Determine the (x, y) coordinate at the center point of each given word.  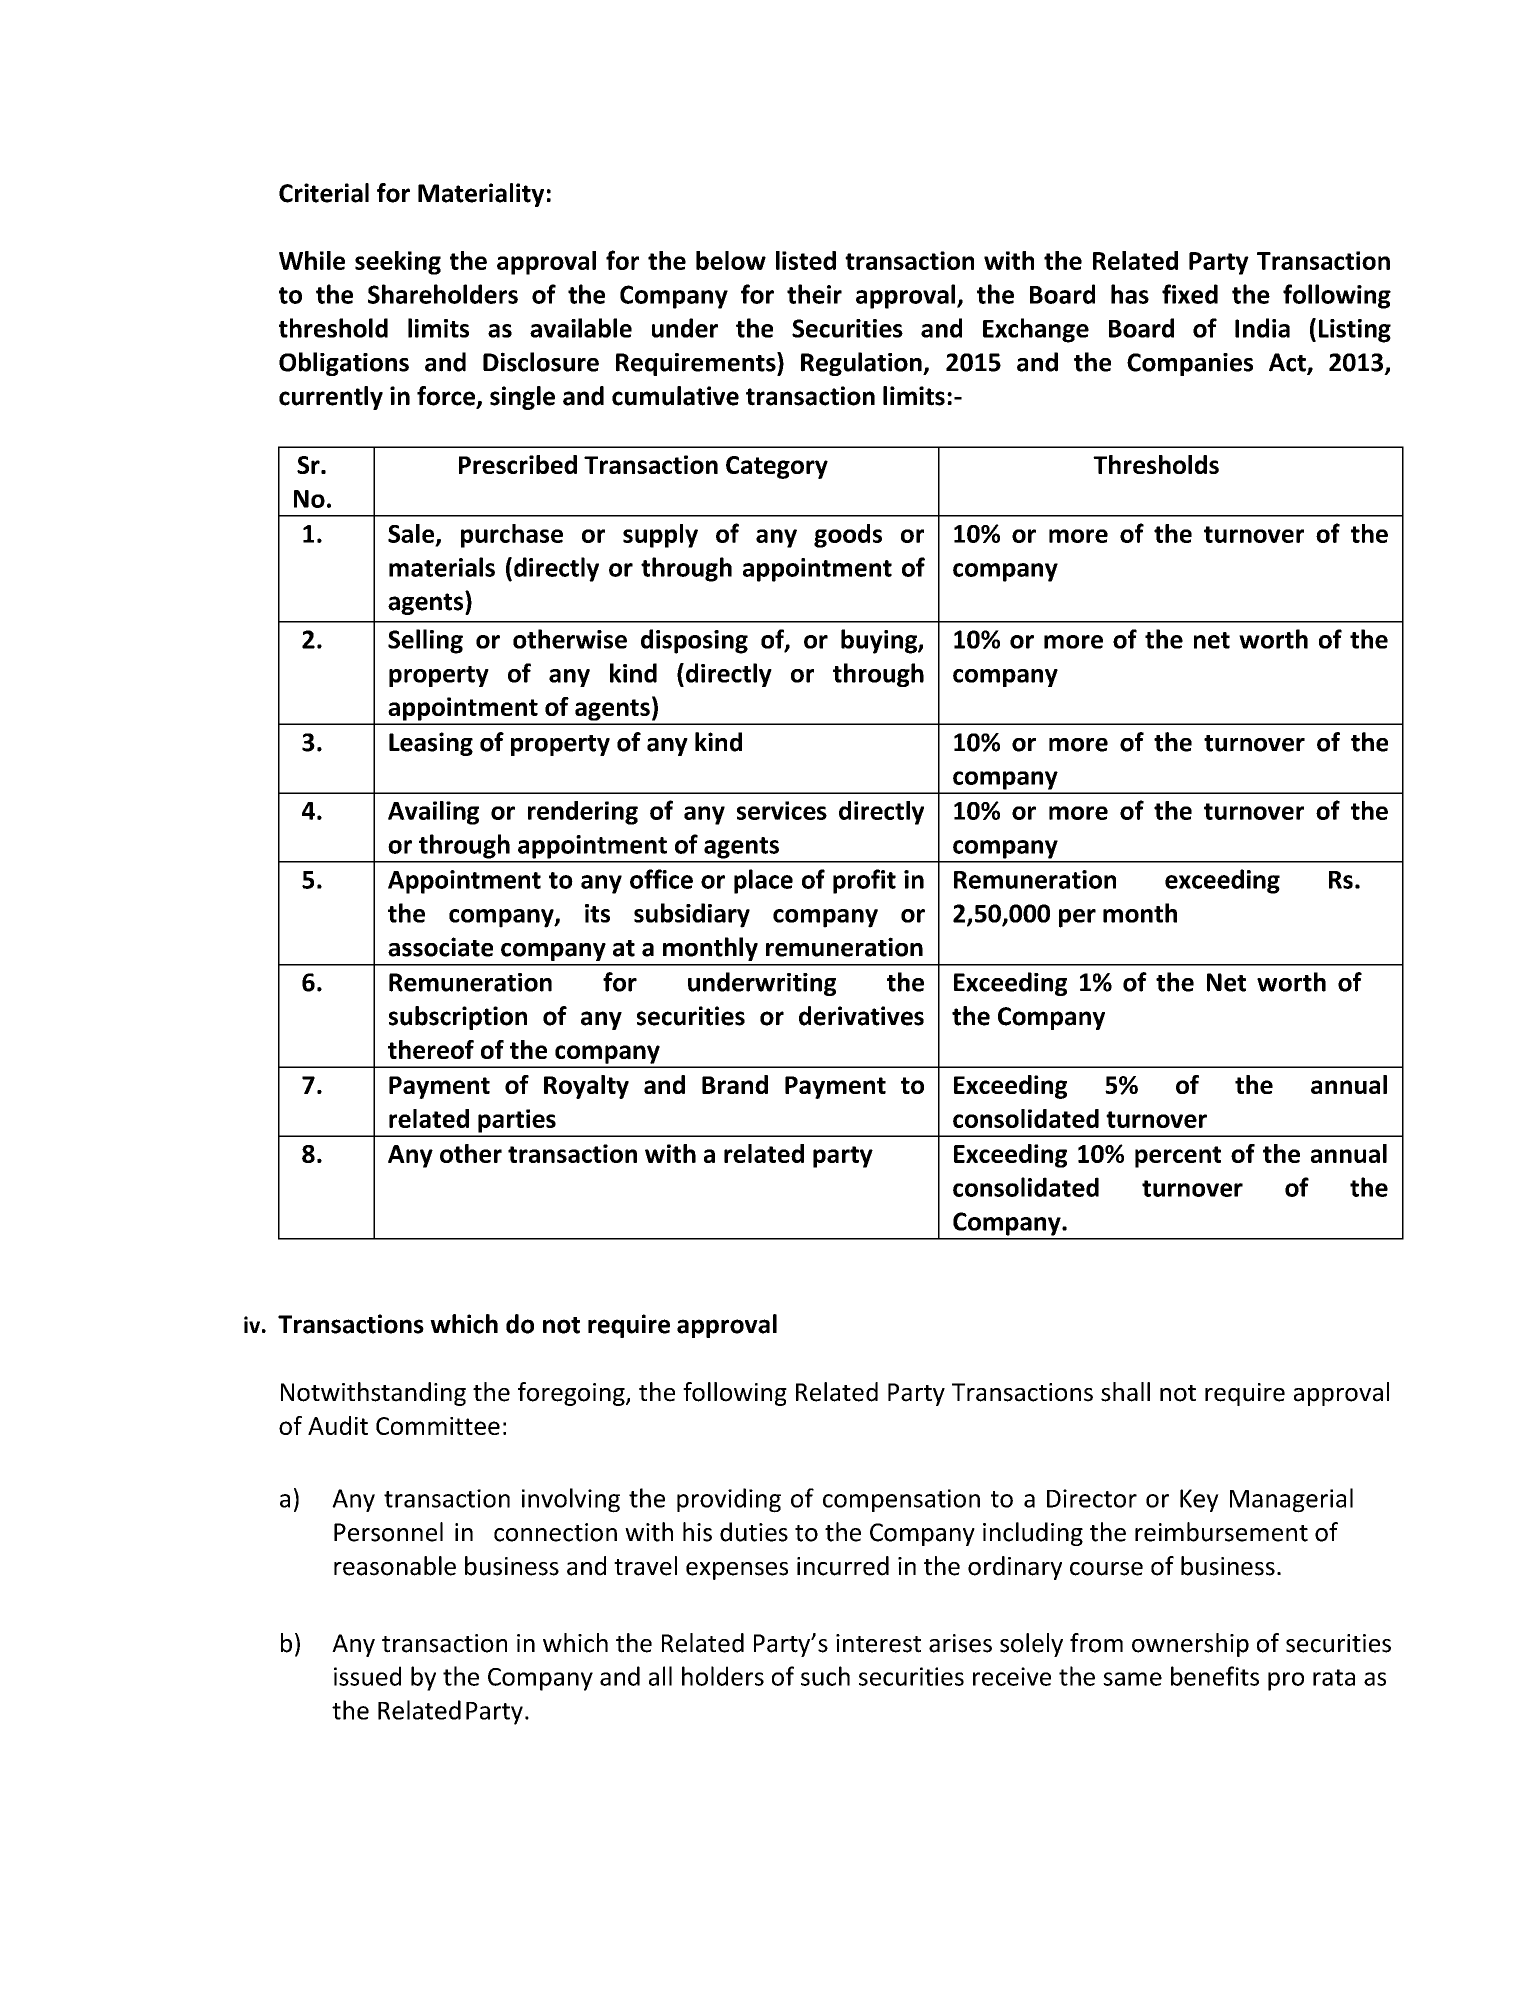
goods (848, 536)
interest (878, 1643)
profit (864, 881)
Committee (438, 1426)
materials (442, 567)
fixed (1190, 294)
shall (1125, 1392)
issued (367, 1676)
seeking (398, 263)
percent (1178, 1157)
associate (440, 947)
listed (806, 260)
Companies (1190, 364)
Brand (735, 1084)
